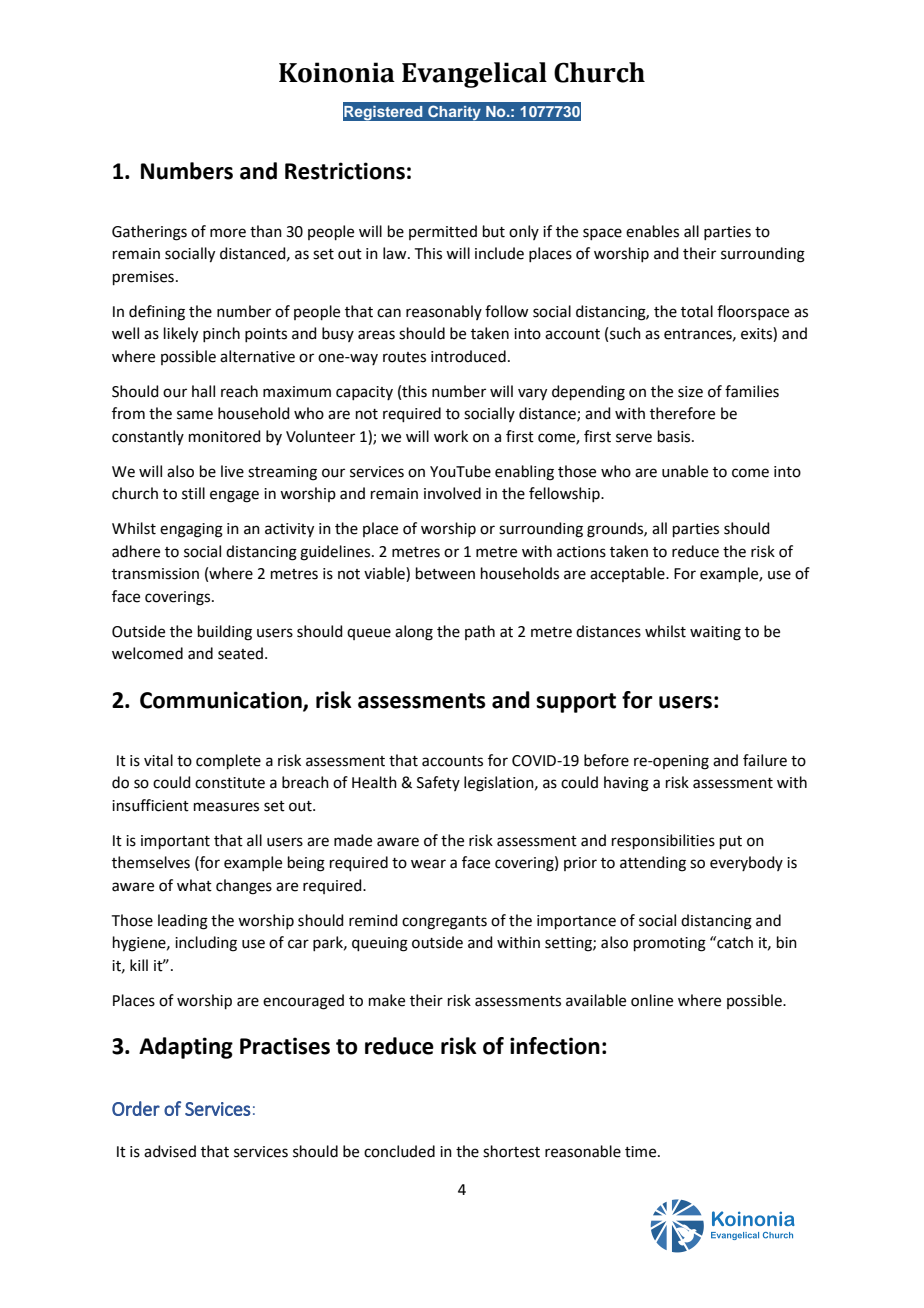 This page has height=1308, width=924. Describe the element at coordinates (480, 632) in the page. I see `path` at that location.
